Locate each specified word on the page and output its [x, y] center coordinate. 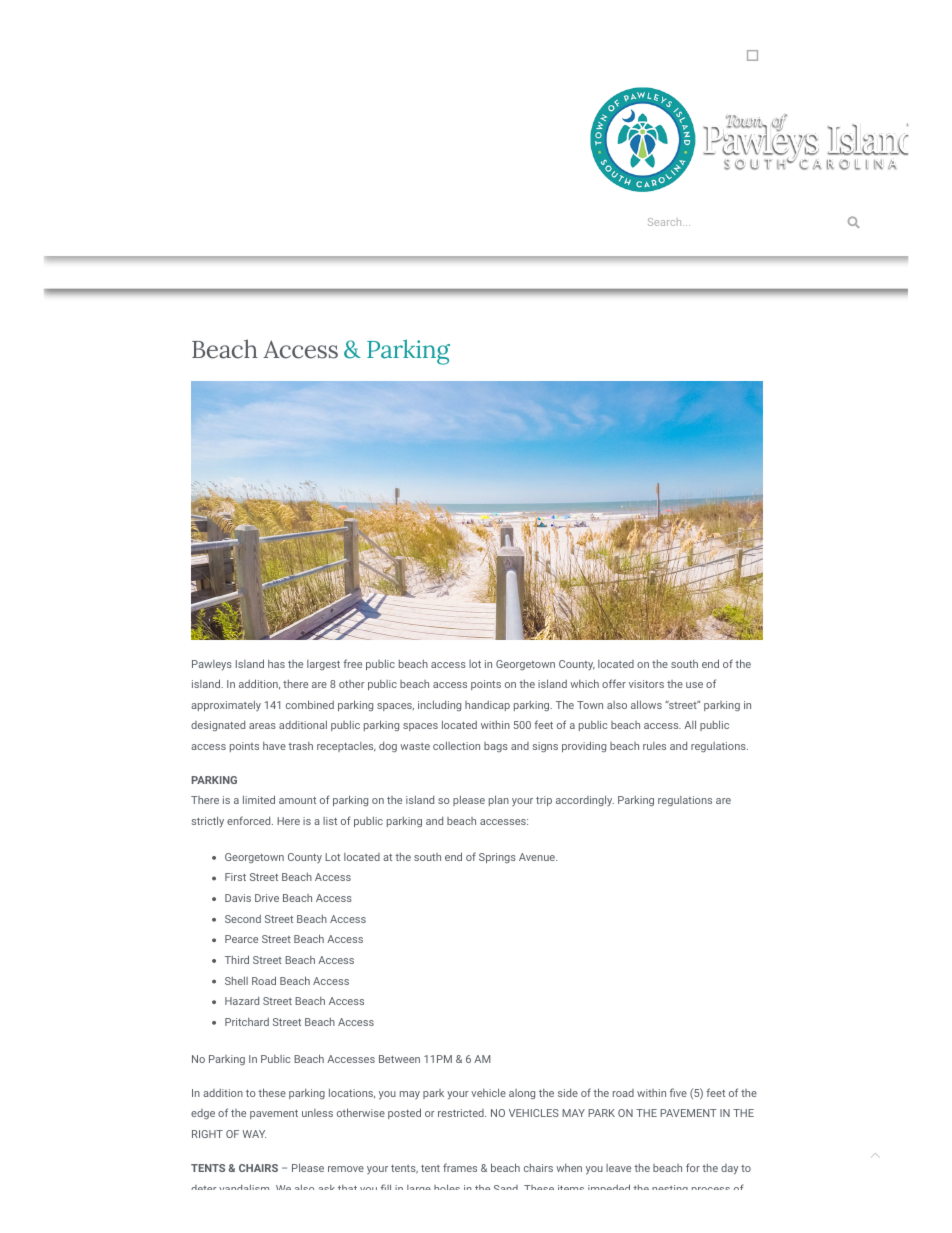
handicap [487, 706]
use [694, 685]
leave [618, 1168]
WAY [254, 1134]
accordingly [585, 800]
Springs [497, 858]
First [235, 877]
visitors [646, 684]
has [276, 664]
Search [666, 222]
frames [460, 1167]
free [352, 663]
